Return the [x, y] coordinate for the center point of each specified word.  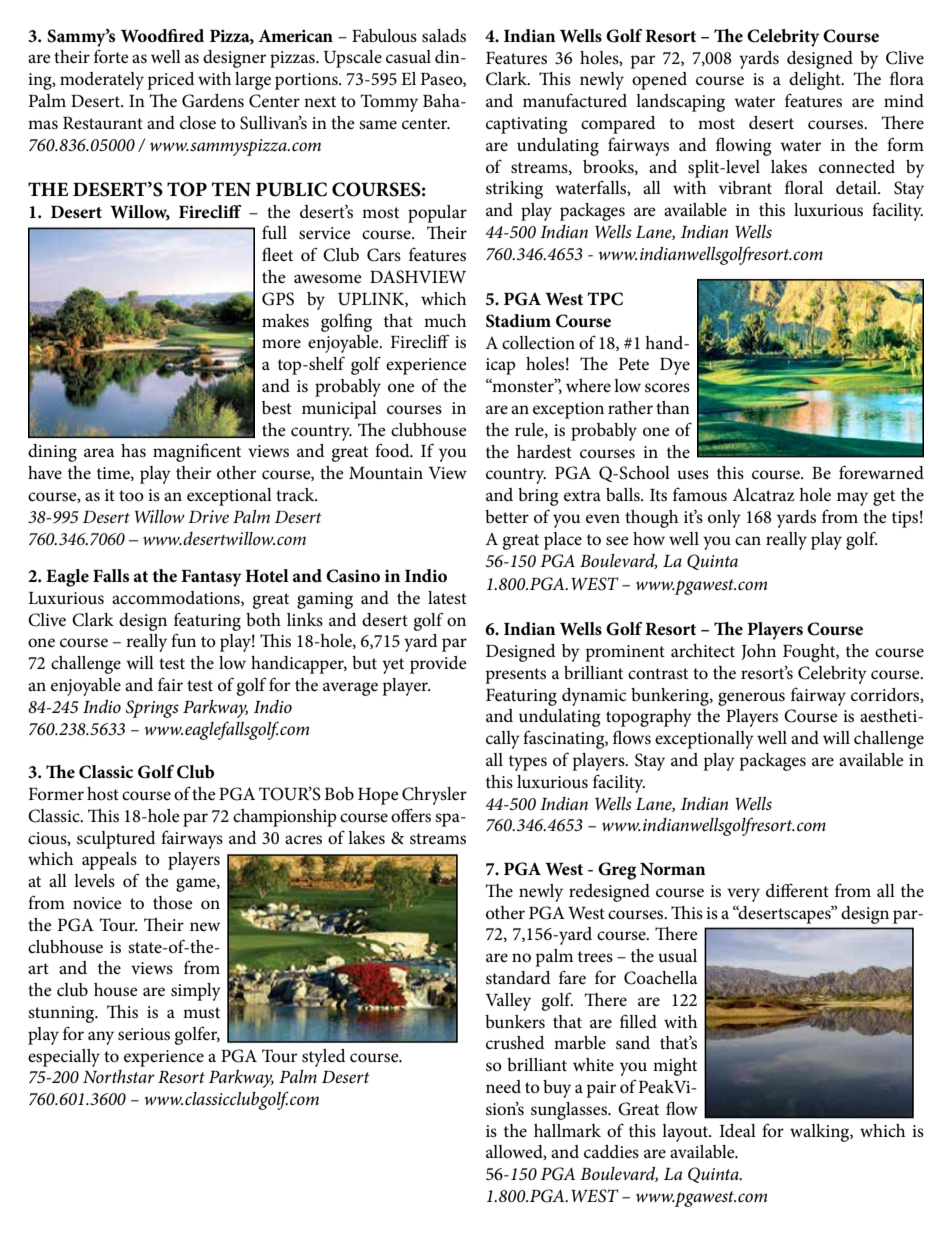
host [103, 794]
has [133, 451]
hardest [544, 452]
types [528, 763]
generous [751, 699]
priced [171, 81]
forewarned [881, 472]
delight [816, 81]
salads [444, 36]
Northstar [119, 1076]
